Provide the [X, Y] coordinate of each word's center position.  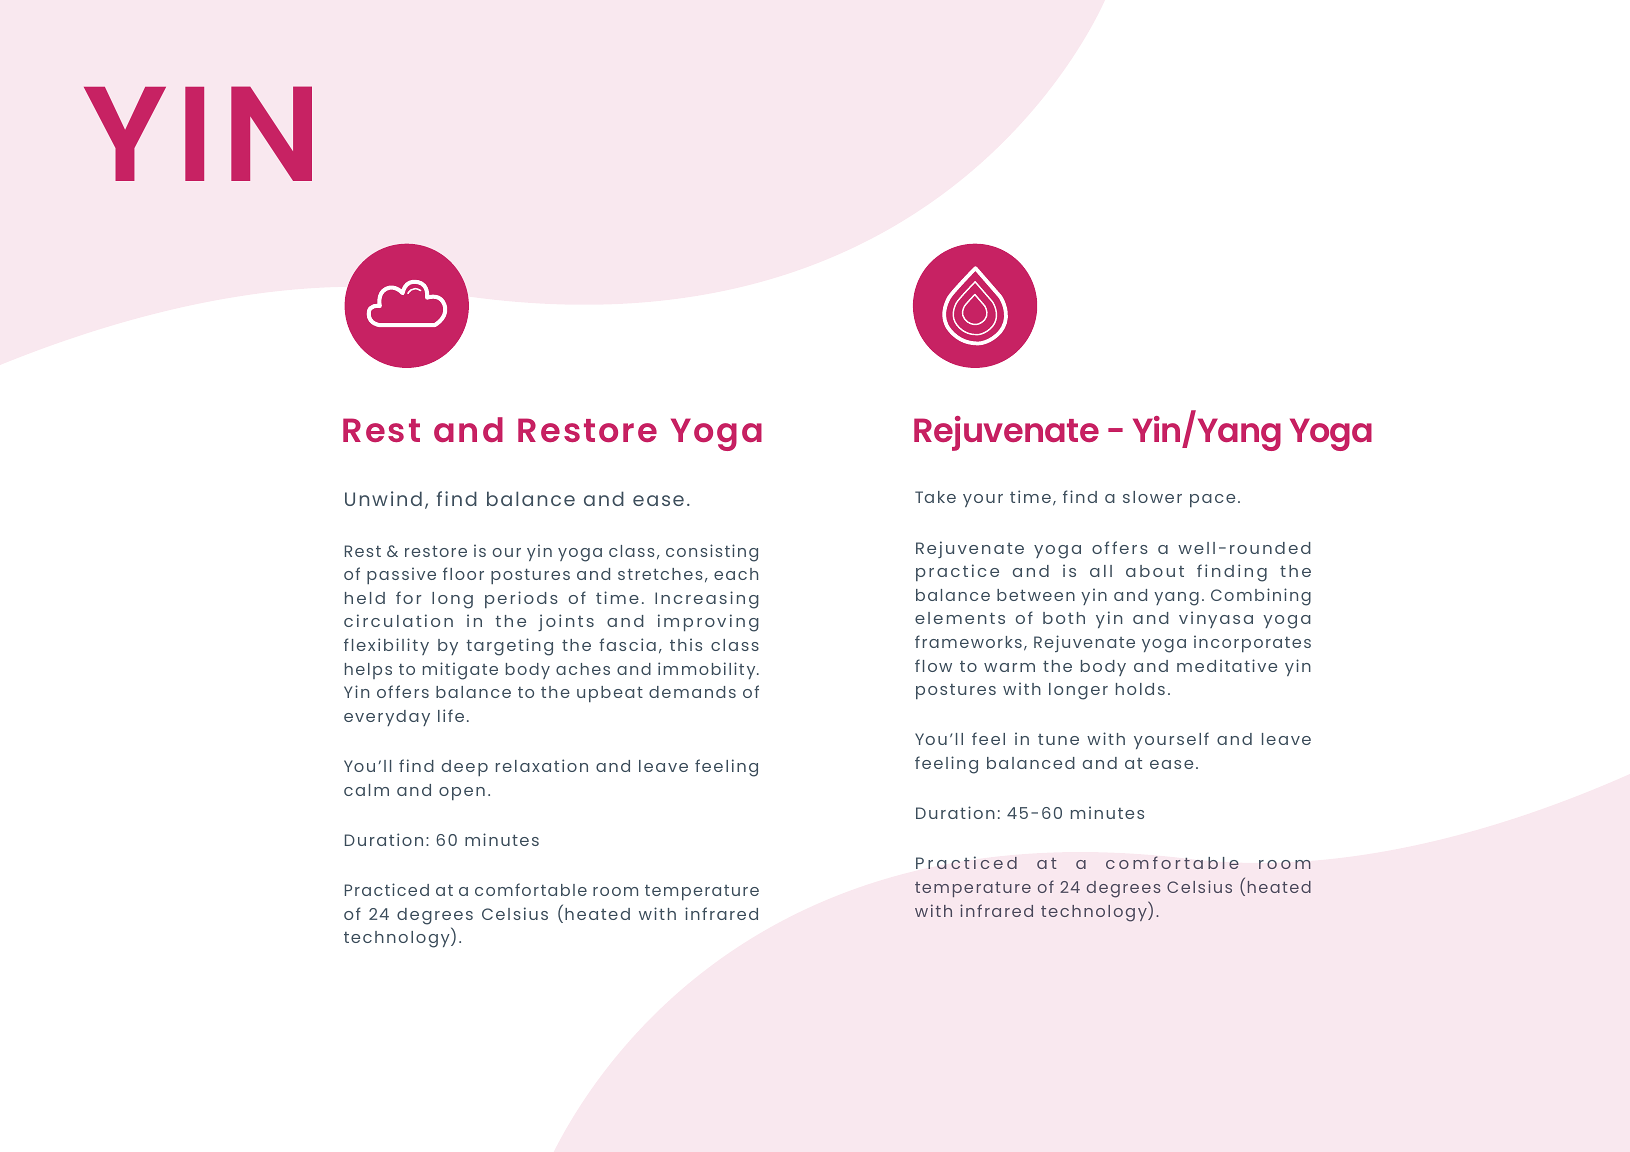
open [462, 793]
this [686, 644]
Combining [1261, 597]
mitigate [460, 671]
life [451, 715]
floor [463, 573]
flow [933, 665]
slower [1152, 497]
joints [566, 622]
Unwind [383, 498]
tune [1058, 739]
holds [1140, 689]
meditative [1227, 665]
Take [935, 497]
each [736, 574]
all [1101, 571]
